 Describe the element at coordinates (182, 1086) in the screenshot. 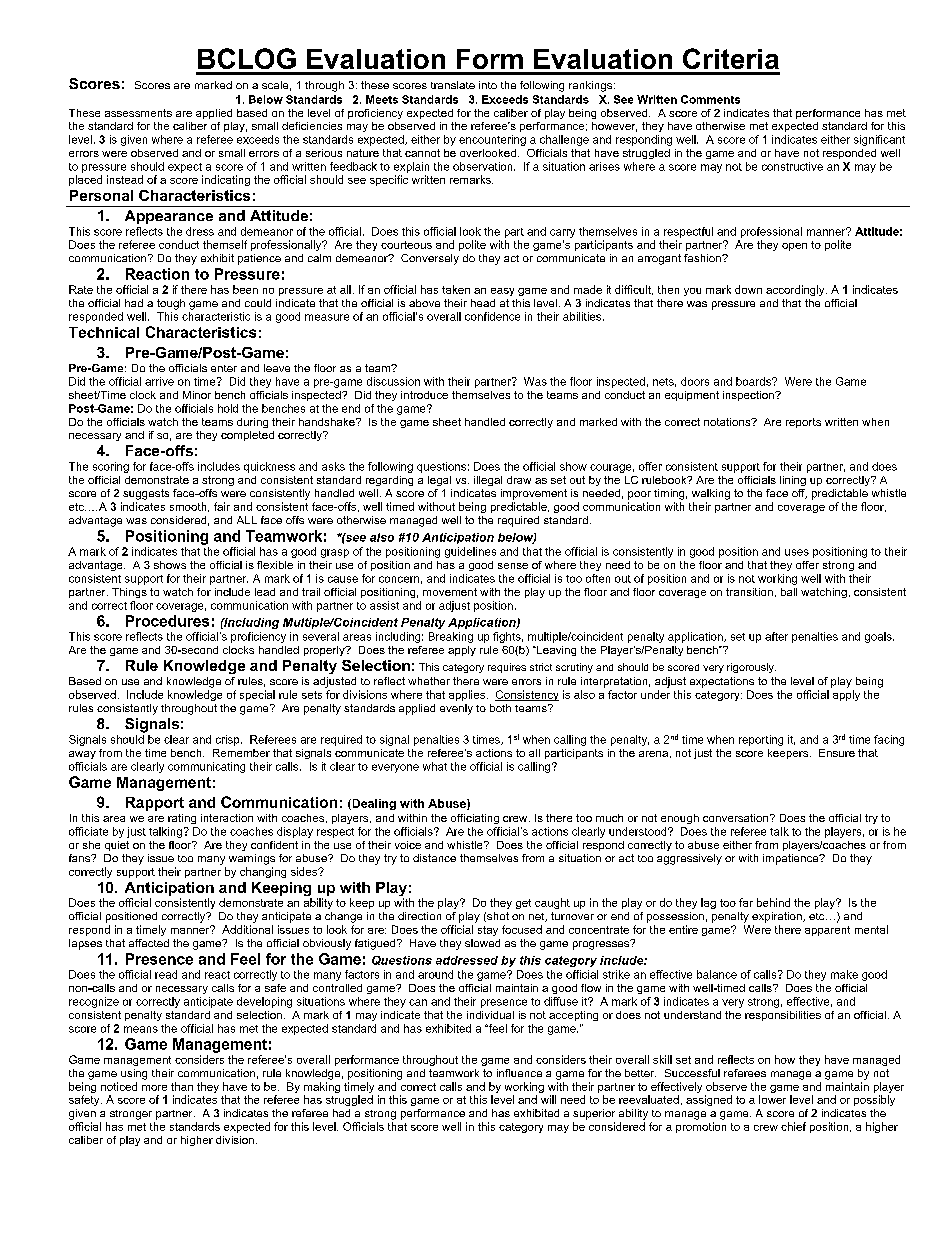

I see `than` at that location.
